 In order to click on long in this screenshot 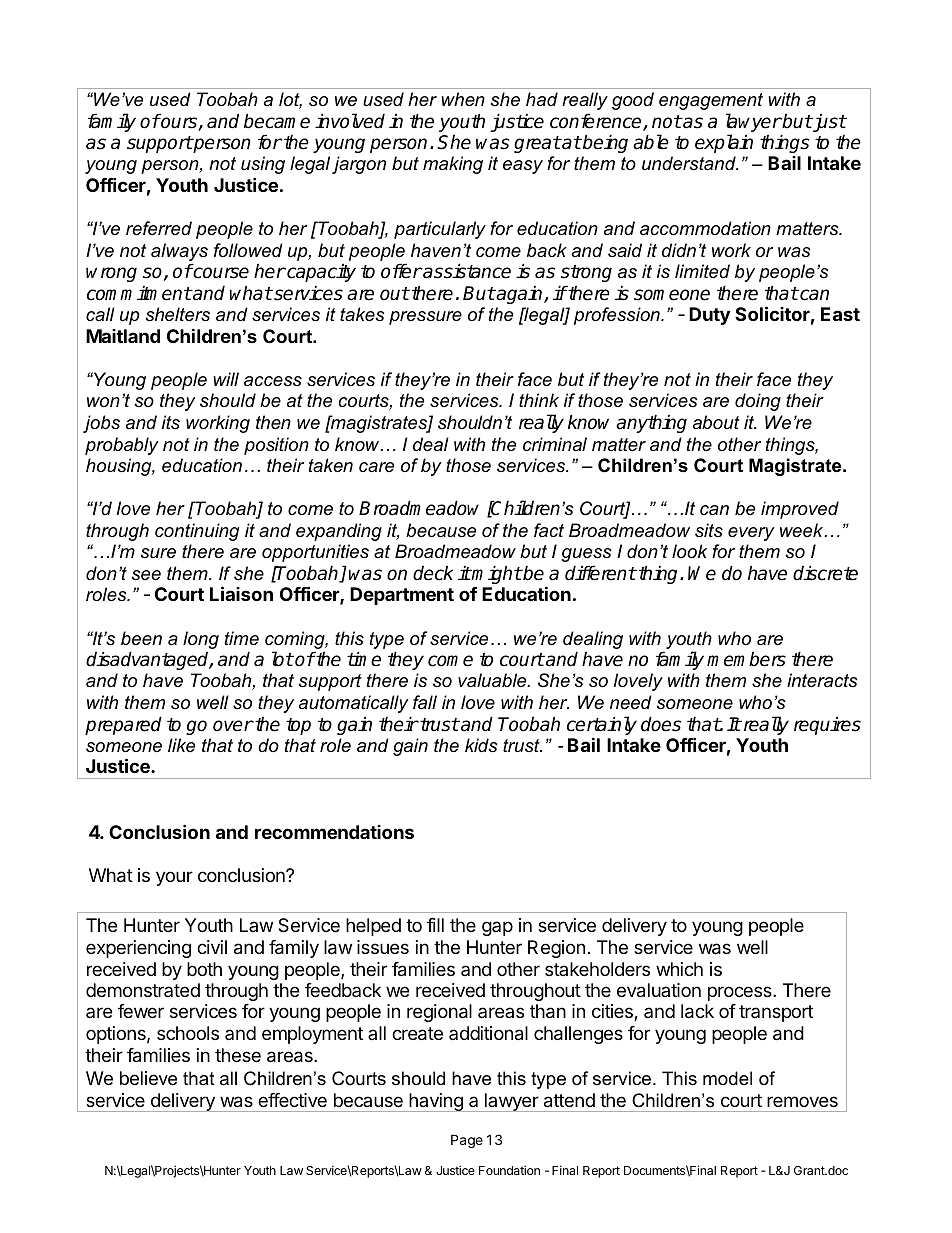, I will do `click(201, 640)`.
